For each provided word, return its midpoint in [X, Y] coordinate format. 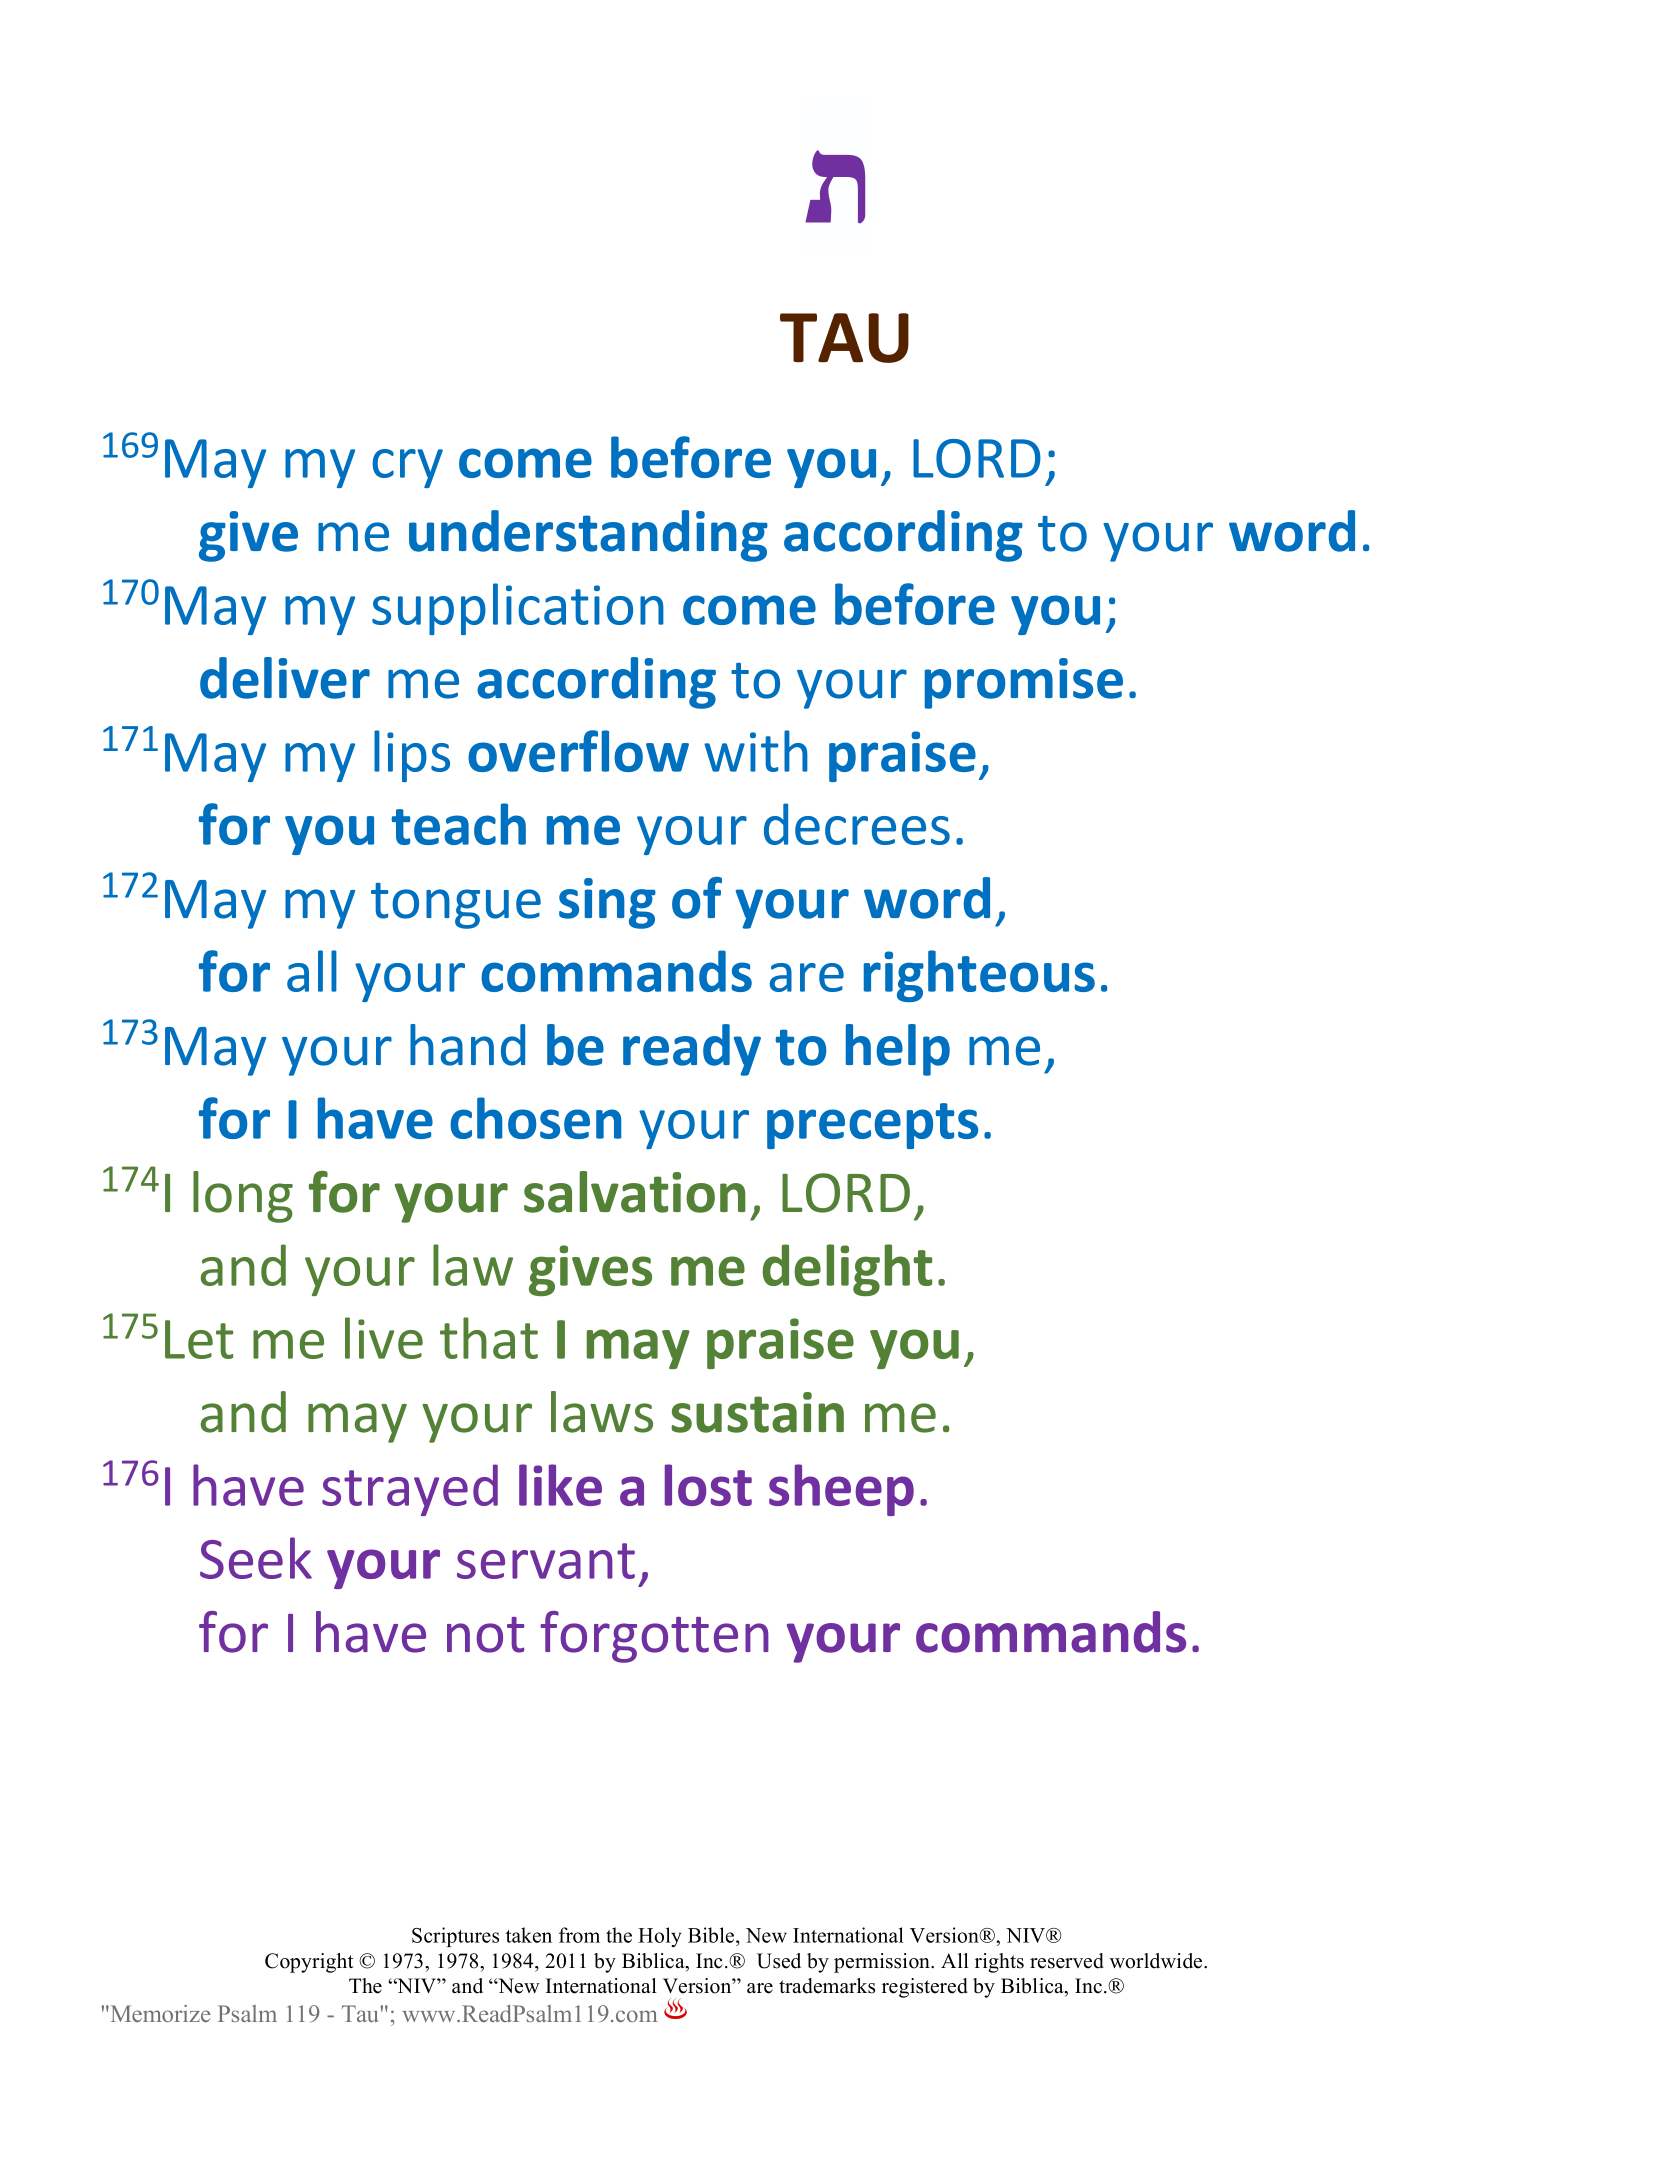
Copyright [309, 1963]
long [243, 1197]
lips [412, 756]
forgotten [654, 1637]
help [898, 1050]
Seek [256, 1558]
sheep [841, 1490]
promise [1024, 683]
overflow [578, 751]
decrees [857, 824]
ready [692, 1050]
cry [407, 468]
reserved [1067, 1961]
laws [602, 1412]
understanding [588, 536]
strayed [410, 1490]
